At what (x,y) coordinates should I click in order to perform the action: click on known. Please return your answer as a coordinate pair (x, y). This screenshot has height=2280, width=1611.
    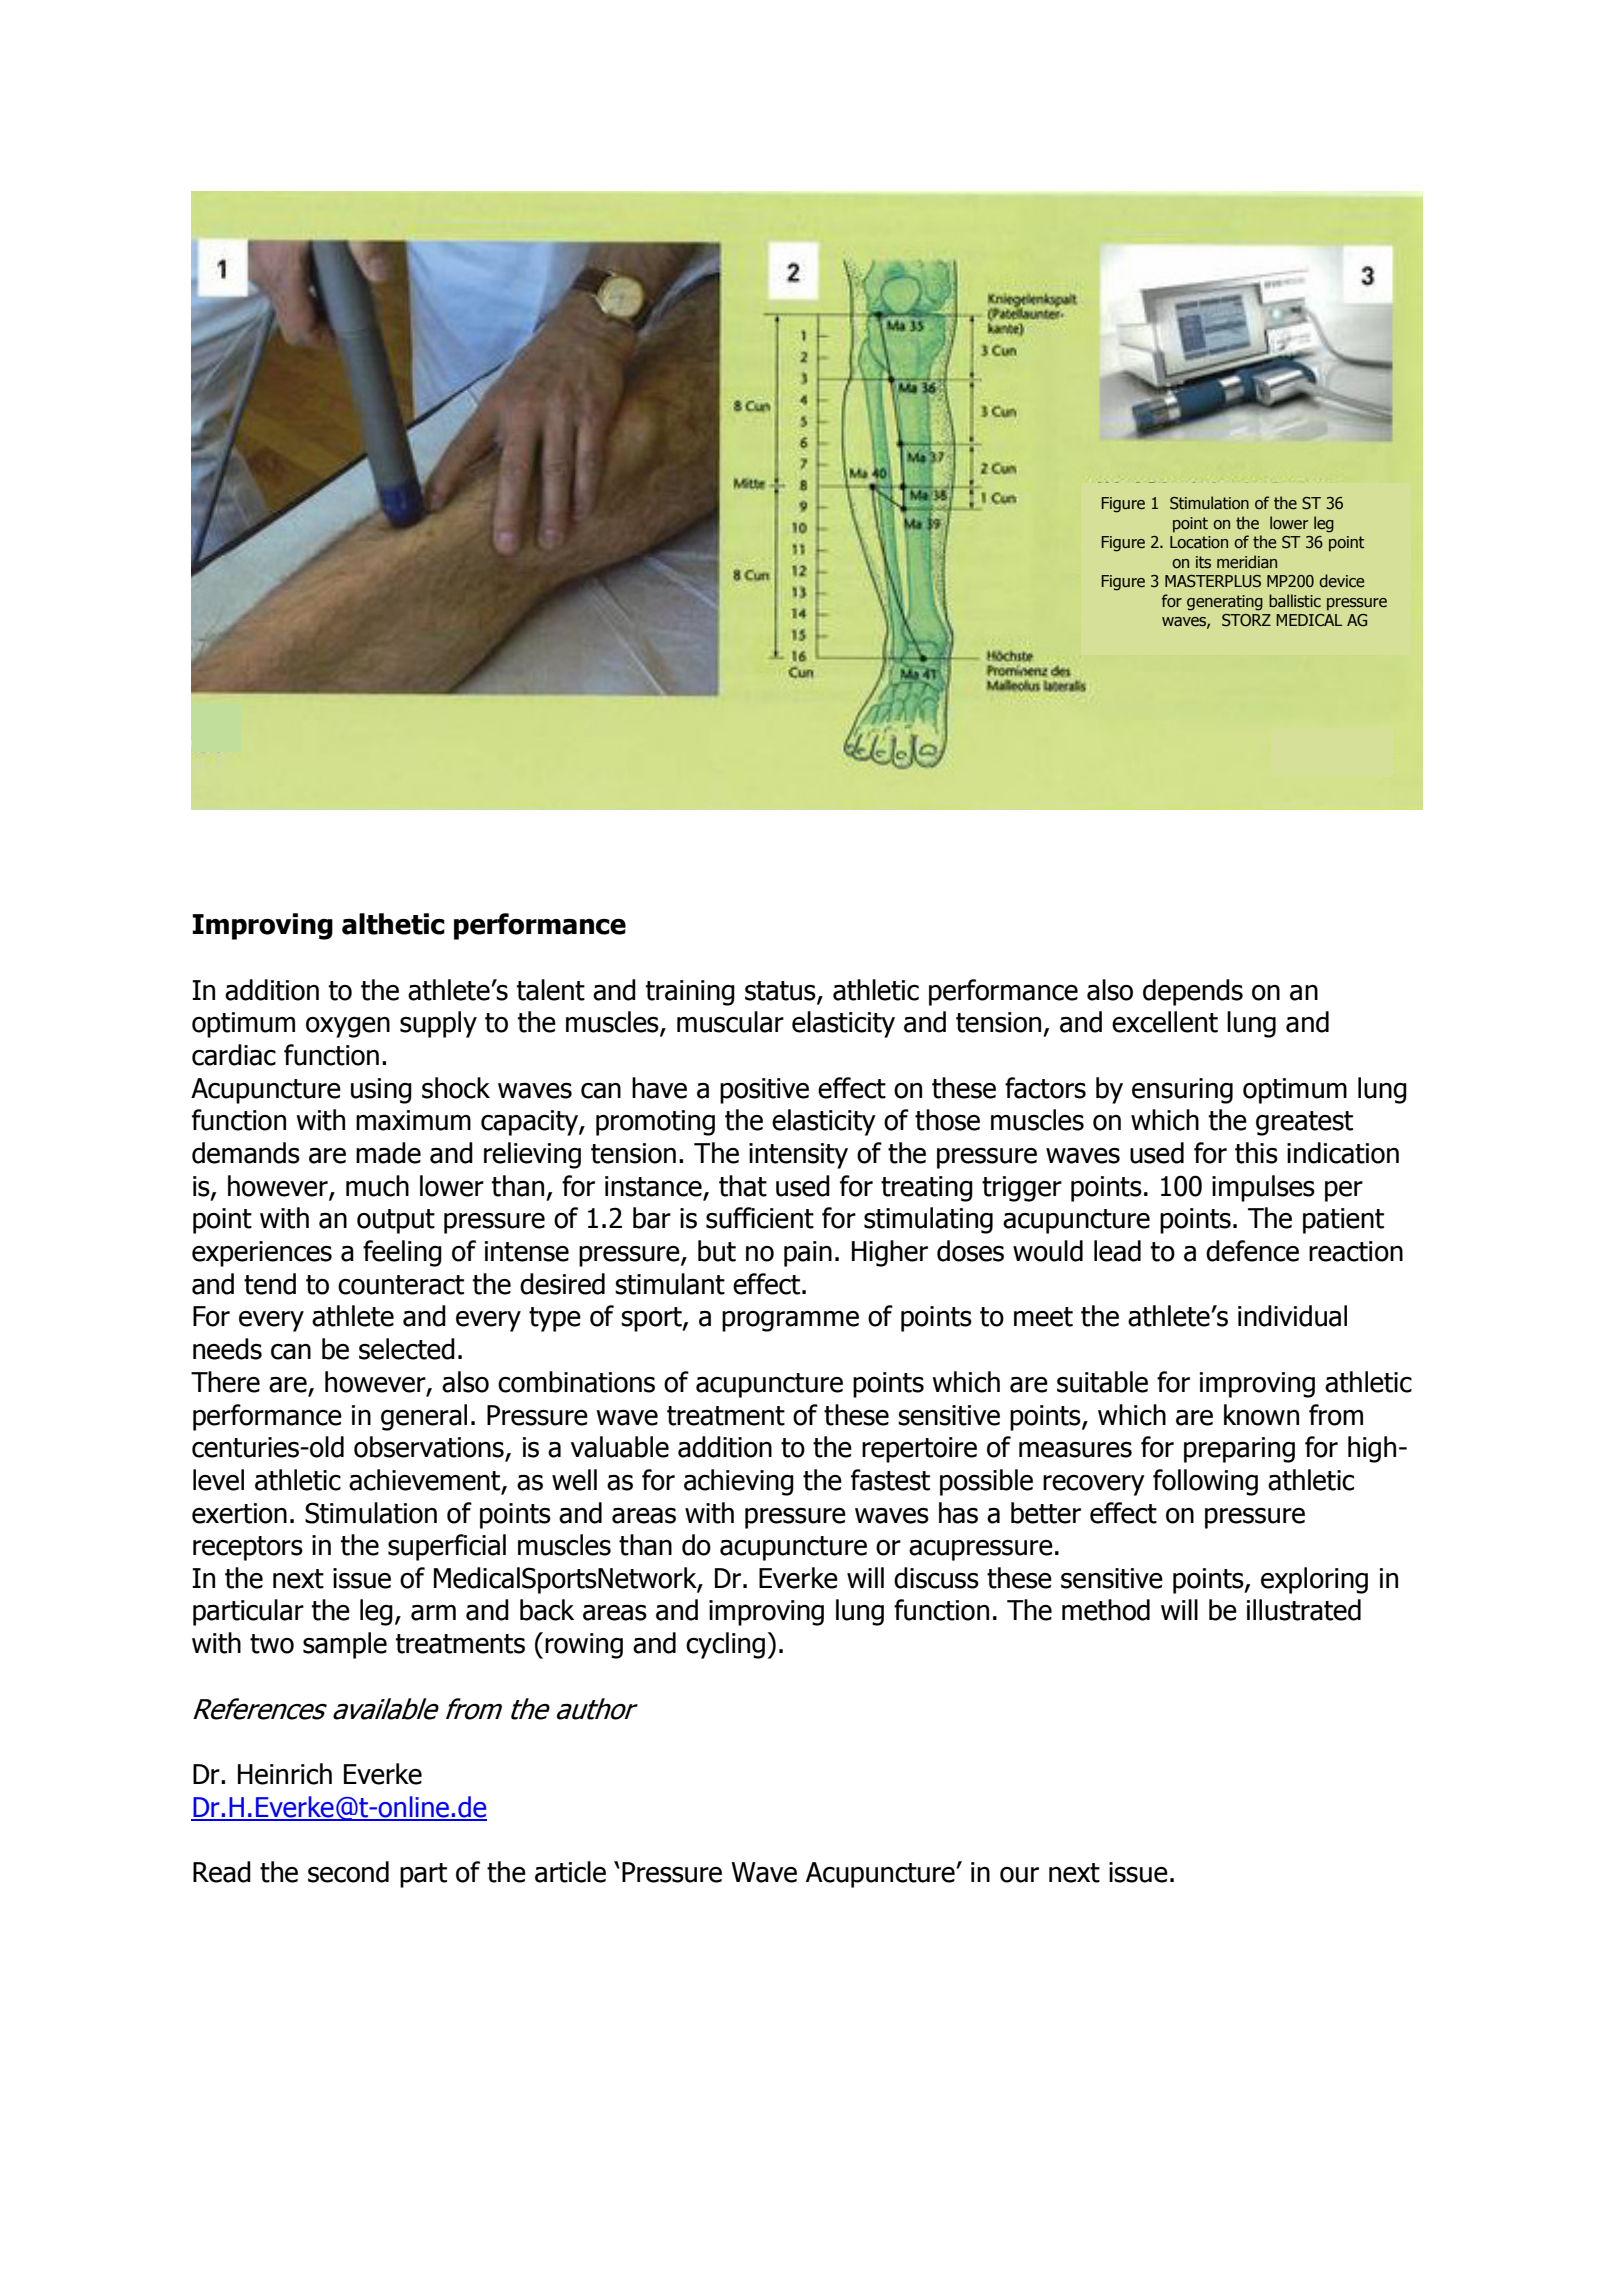
    Looking at the image, I should click on (1261, 1415).
